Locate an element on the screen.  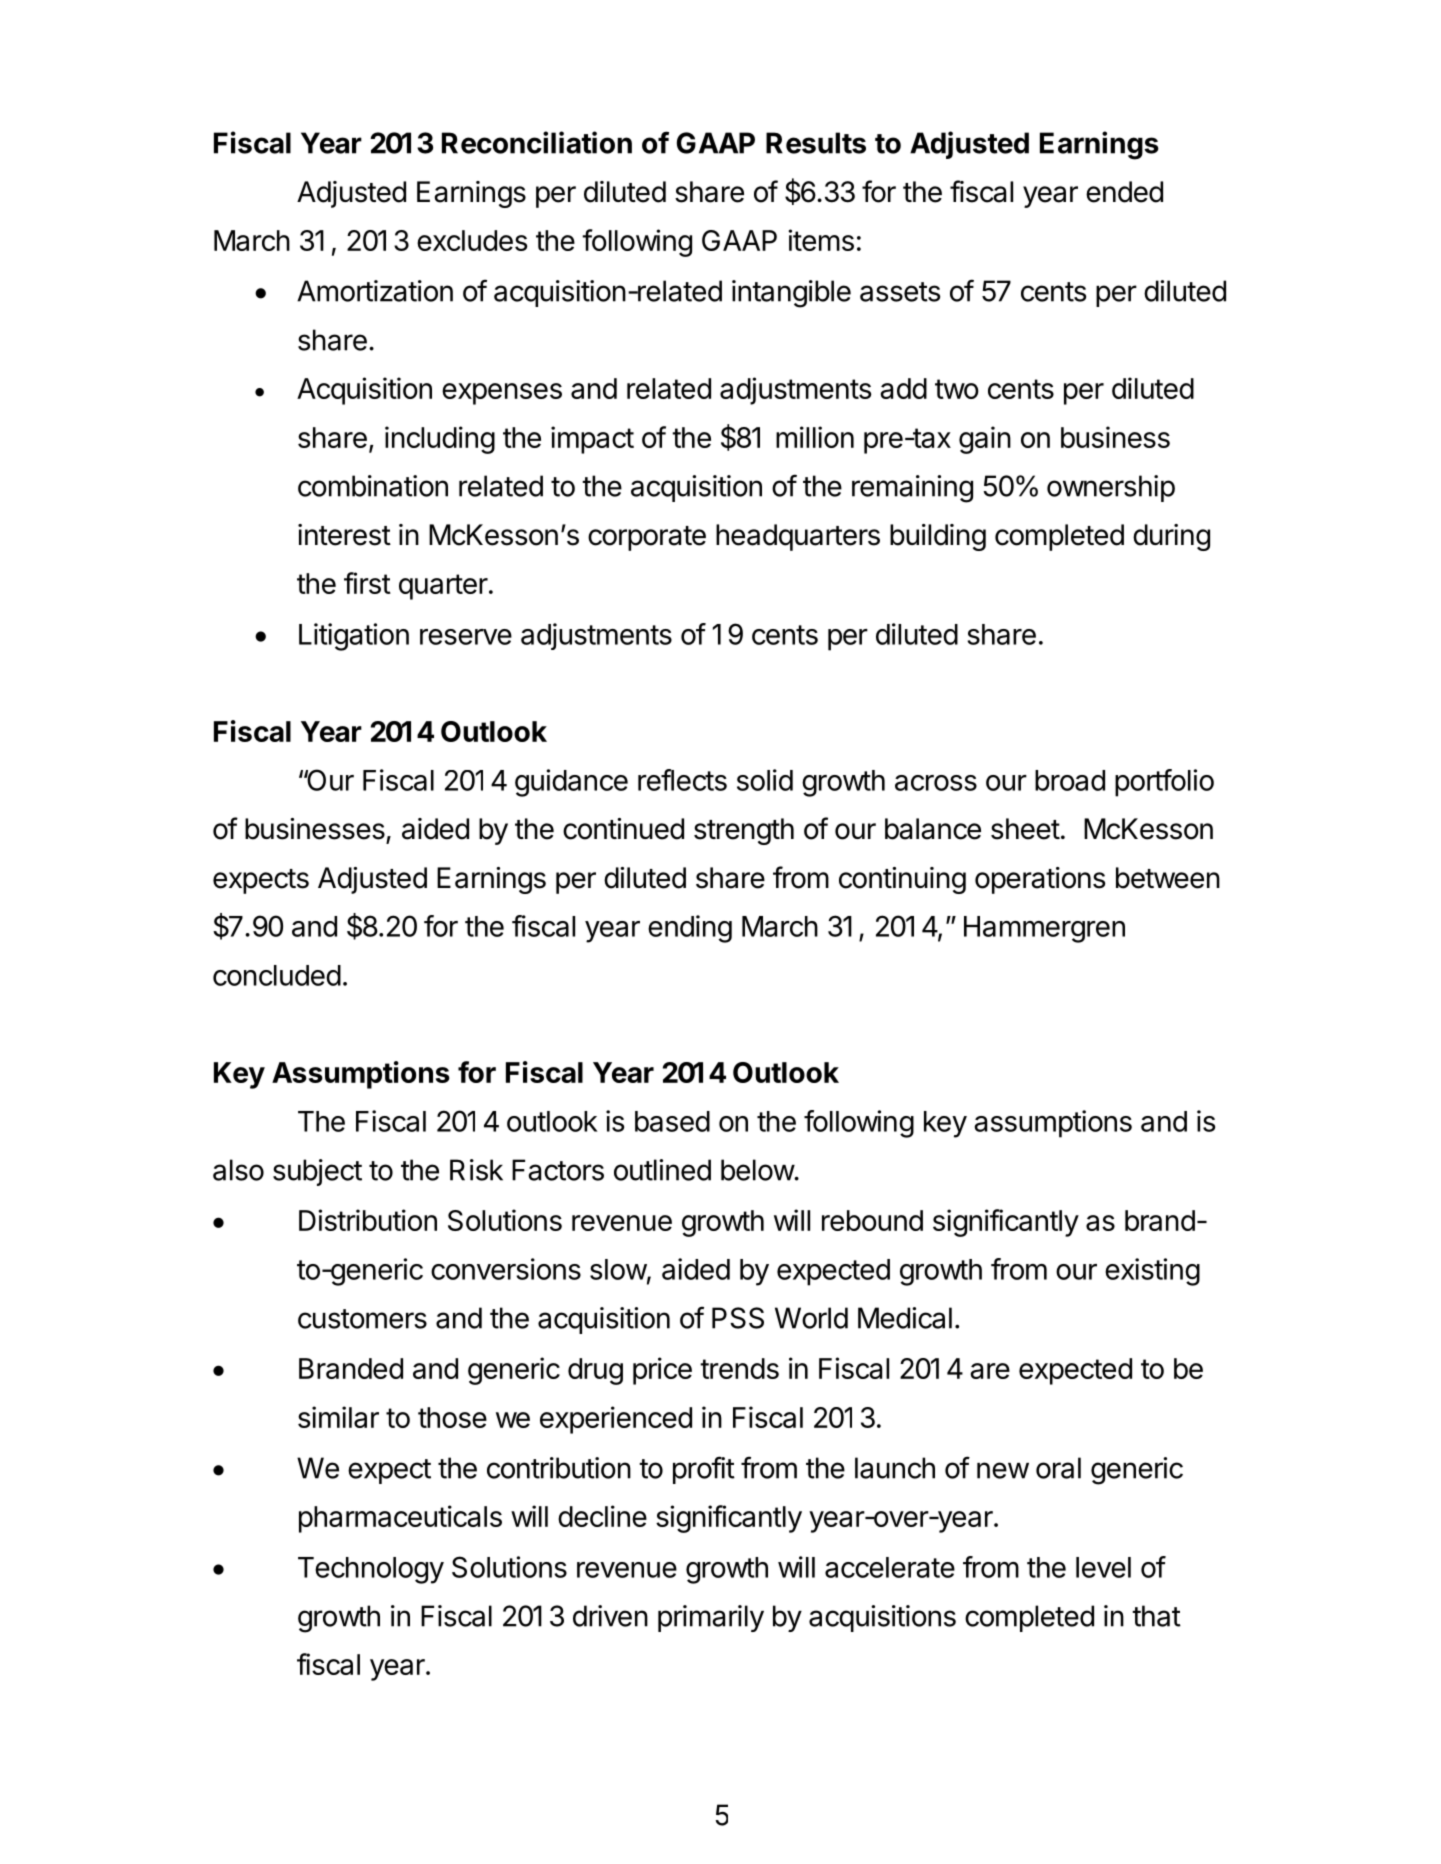
concluded is located at coordinates (277, 975).
